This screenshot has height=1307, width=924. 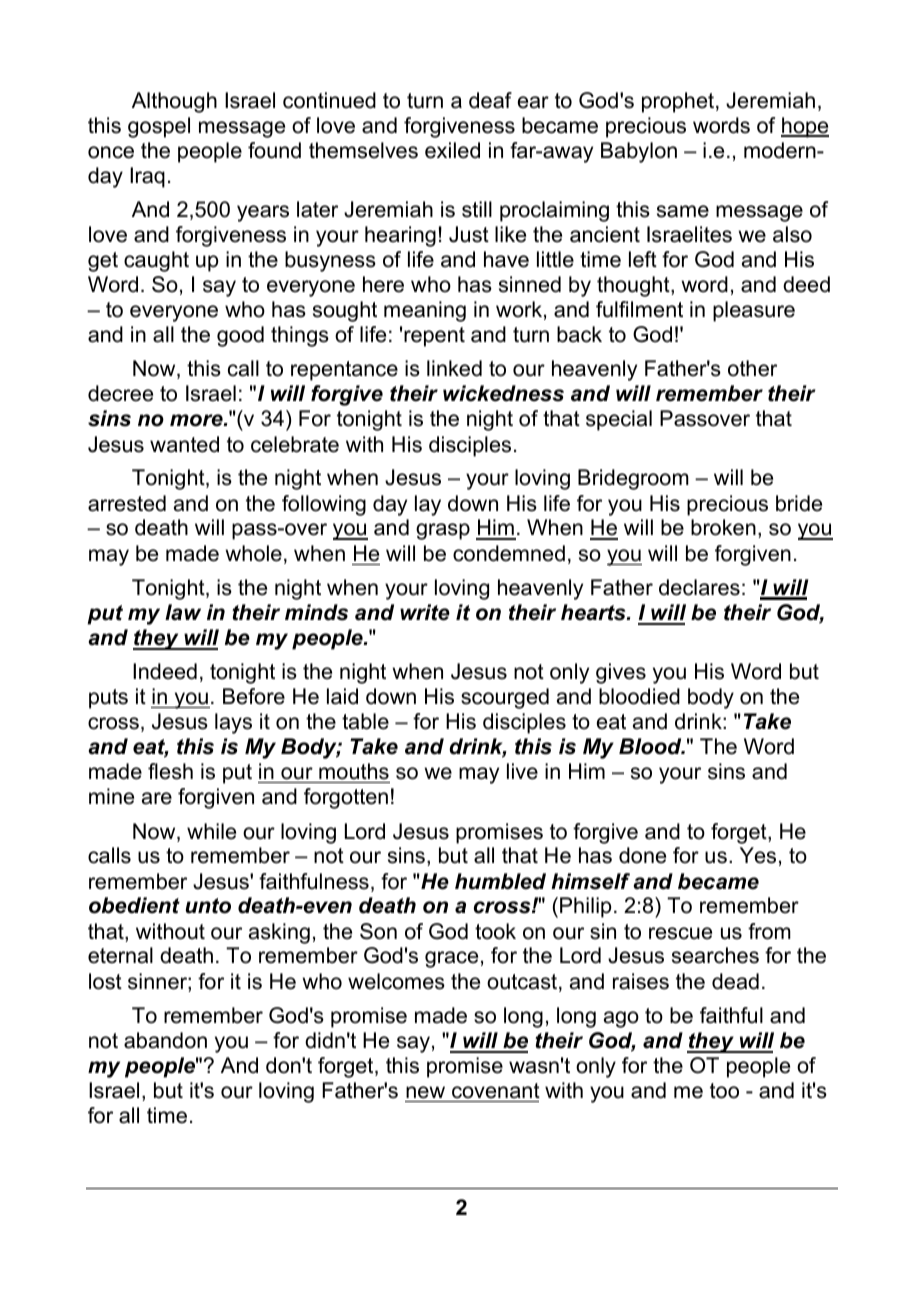 What do you see at coordinates (159, 127) in the screenshot?
I see `gospel` at bounding box center [159, 127].
